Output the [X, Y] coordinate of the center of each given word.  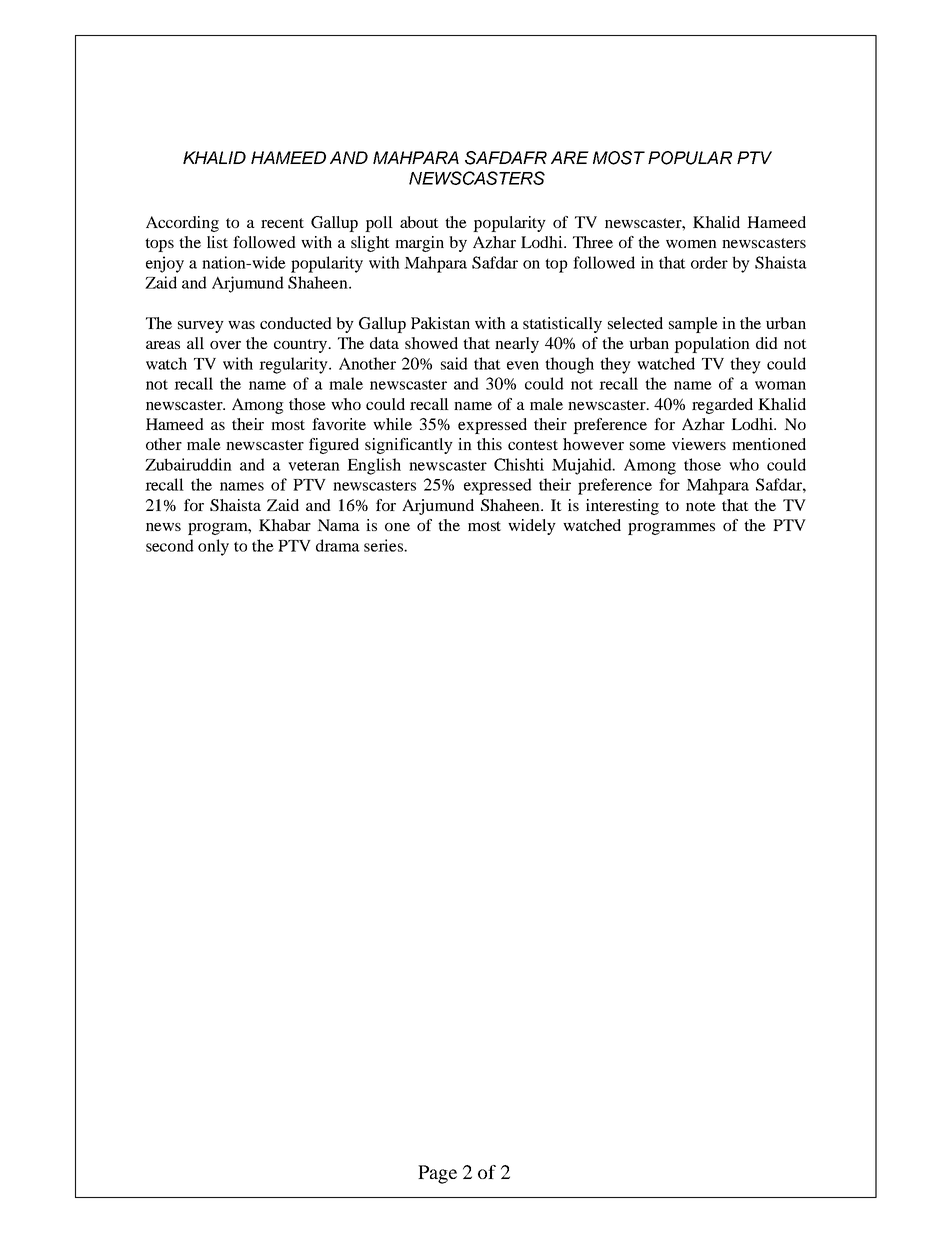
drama [338, 545]
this [489, 444]
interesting [622, 507]
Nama [338, 525]
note [701, 506]
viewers [699, 444]
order [709, 262]
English [374, 466]
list [217, 242]
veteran [314, 466]
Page [437, 1174]
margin [419, 244]
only [213, 547]
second [170, 545]
